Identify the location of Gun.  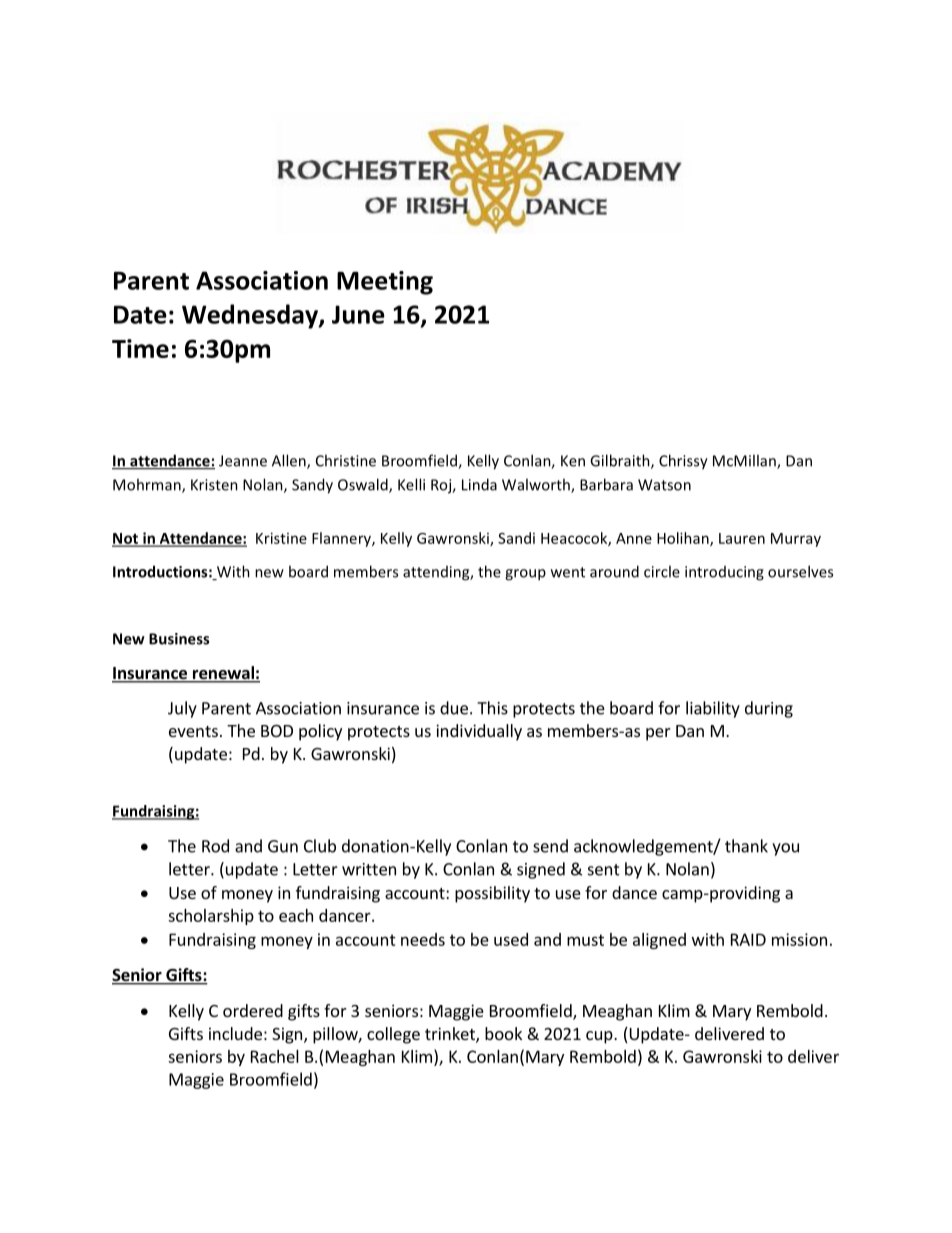
(283, 846).
